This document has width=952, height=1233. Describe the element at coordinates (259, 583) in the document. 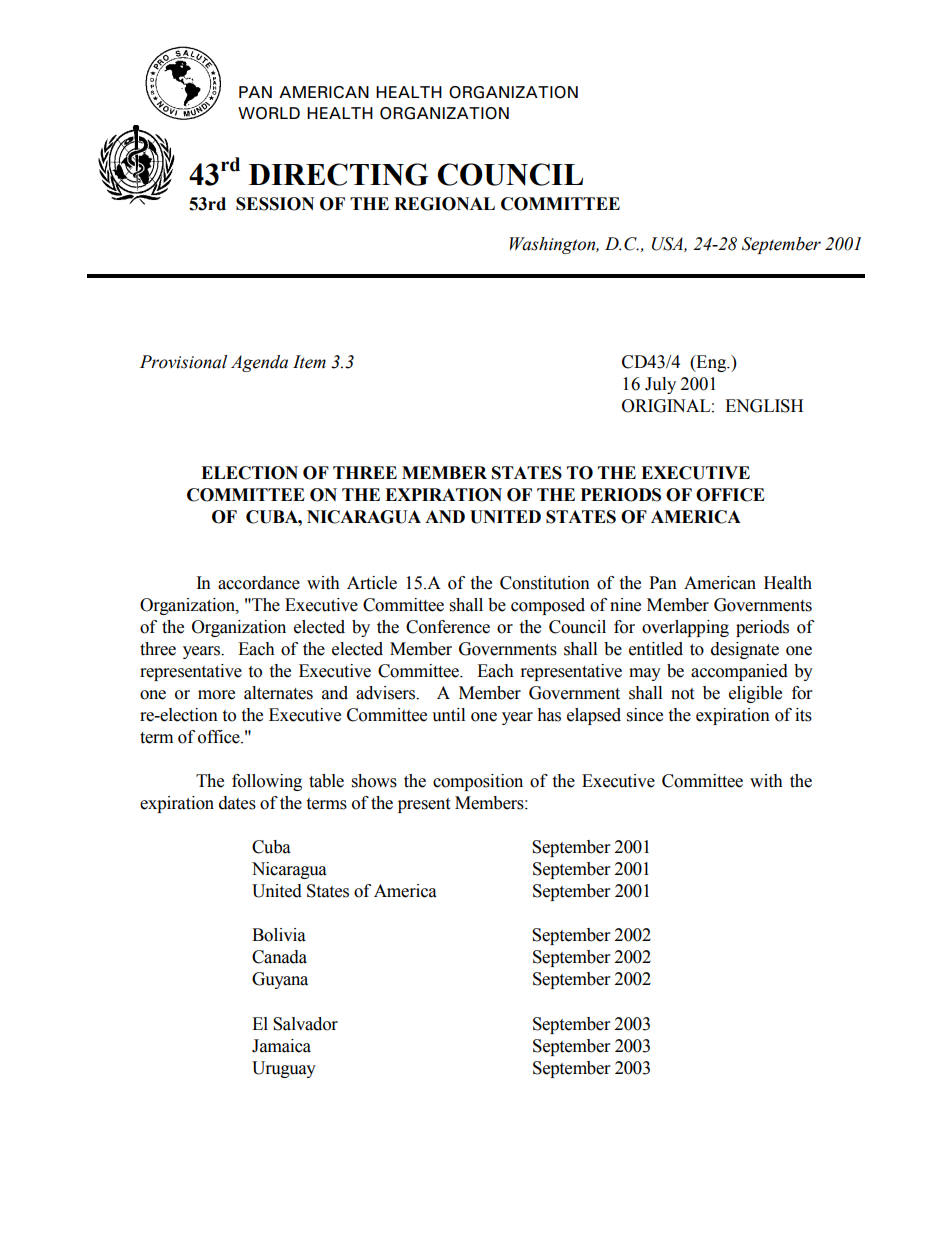

I see `accordance` at that location.
